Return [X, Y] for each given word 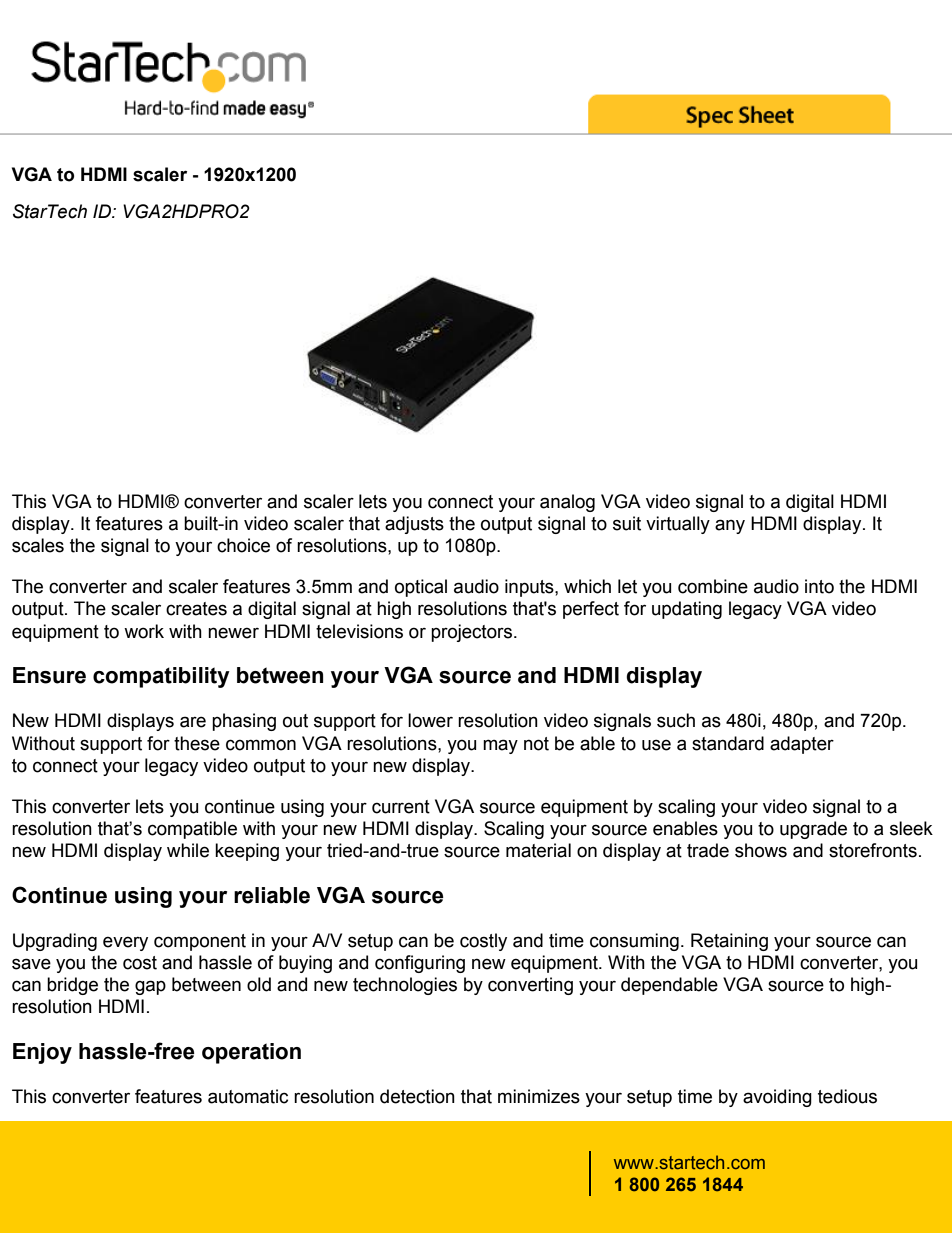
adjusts [414, 525]
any [730, 526]
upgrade [813, 830]
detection [417, 1096]
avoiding [777, 1098]
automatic [248, 1096]
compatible [192, 830]
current [401, 807]
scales [38, 545]
